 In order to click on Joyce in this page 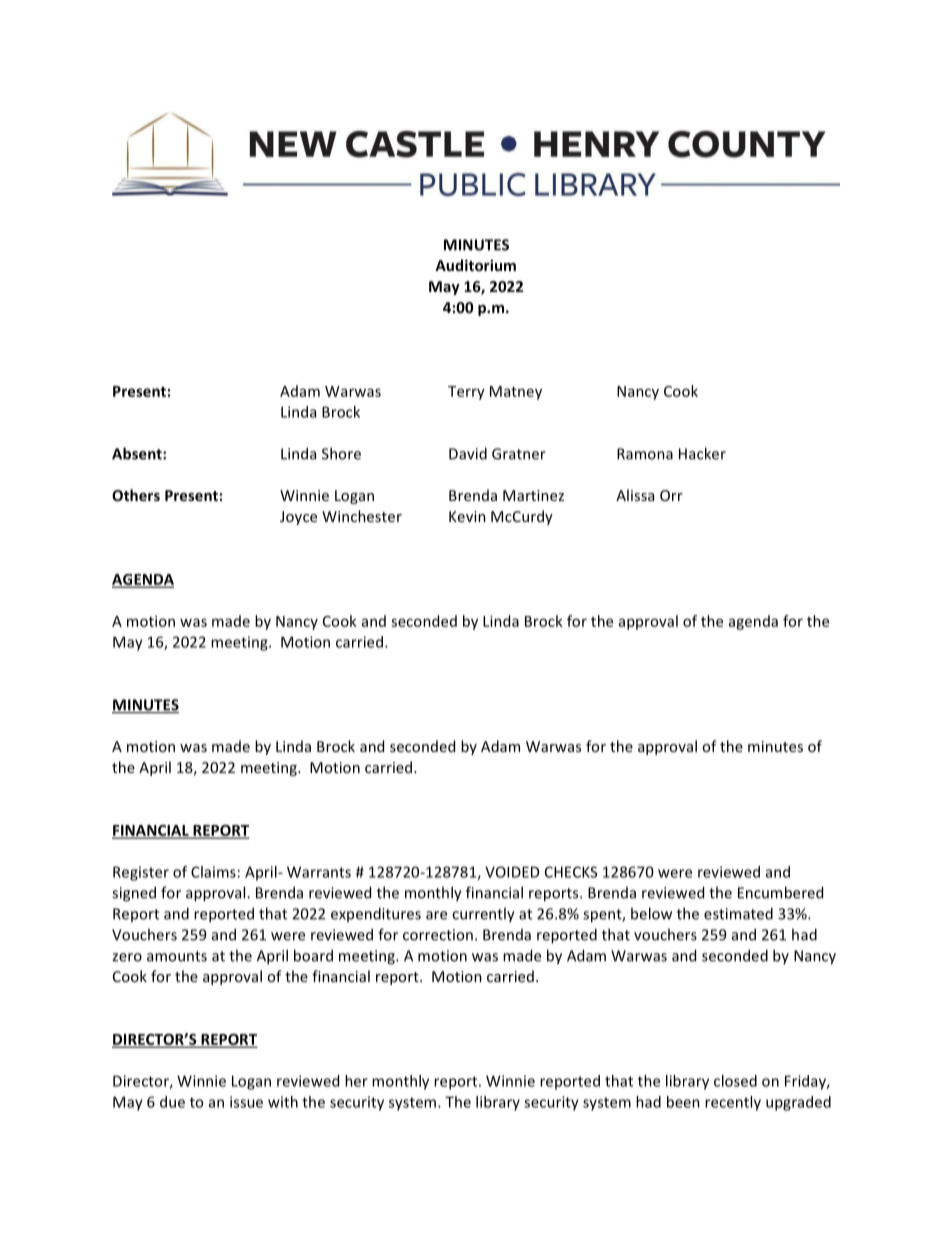, I will do `click(298, 518)`.
